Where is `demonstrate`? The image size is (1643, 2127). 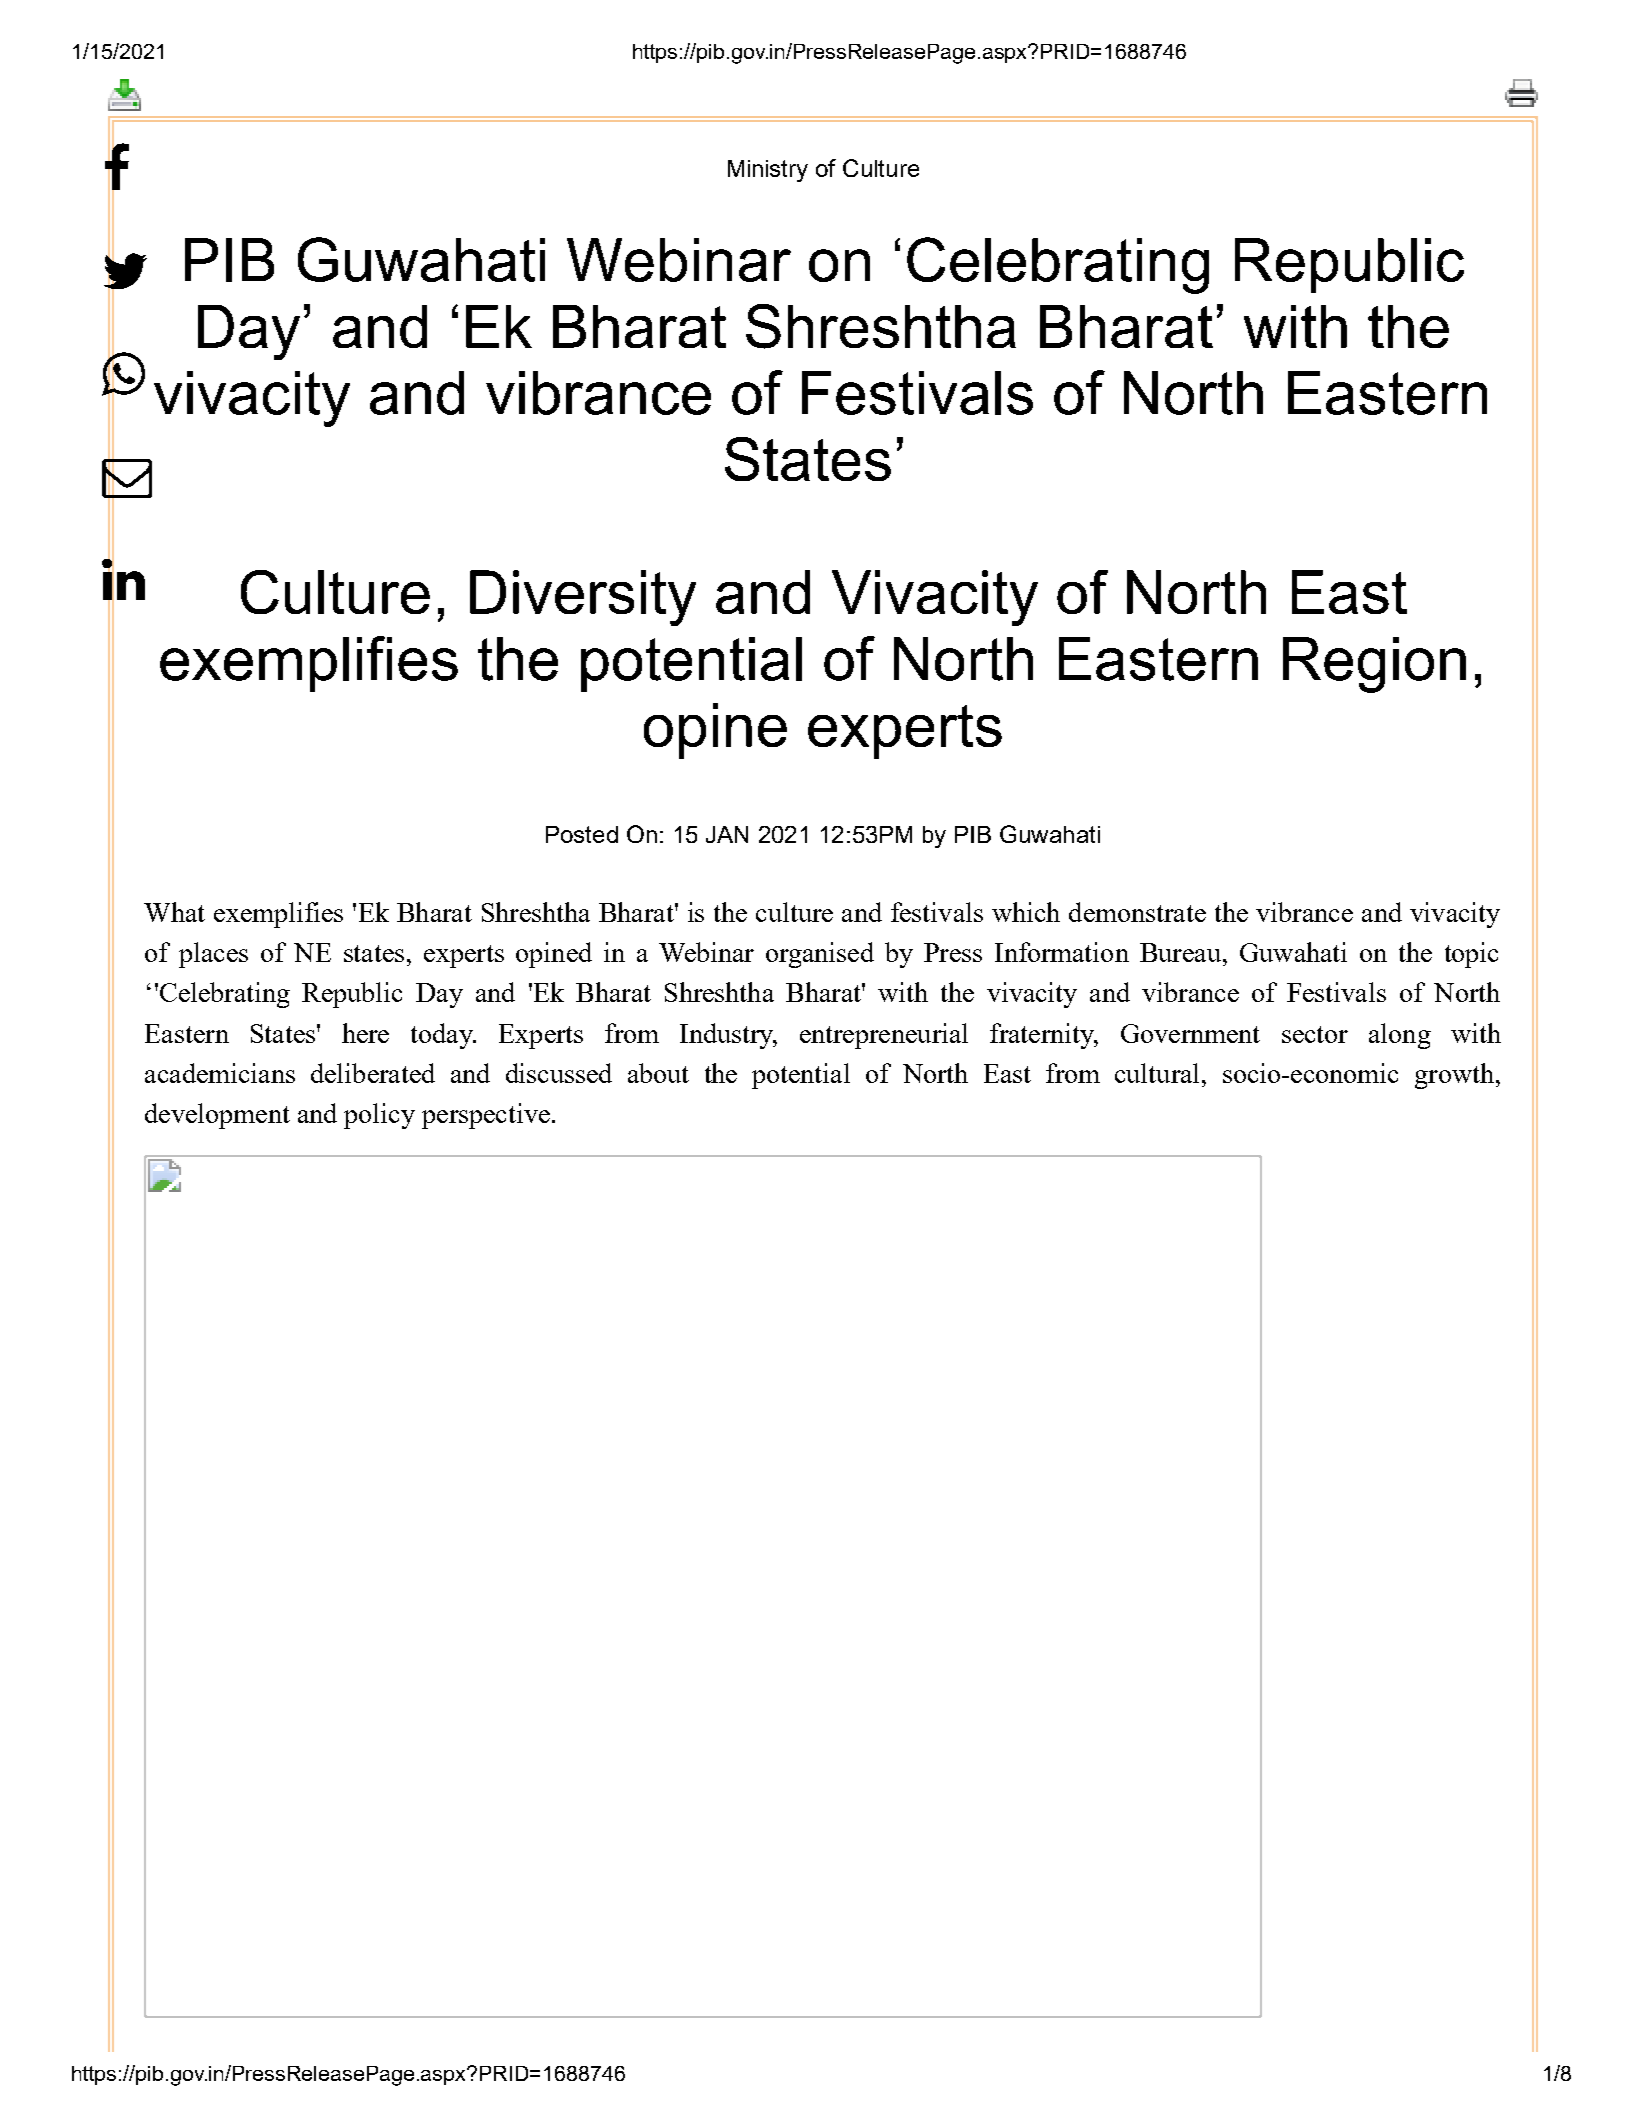
demonstrate is located at coordinates (1137, 912).
